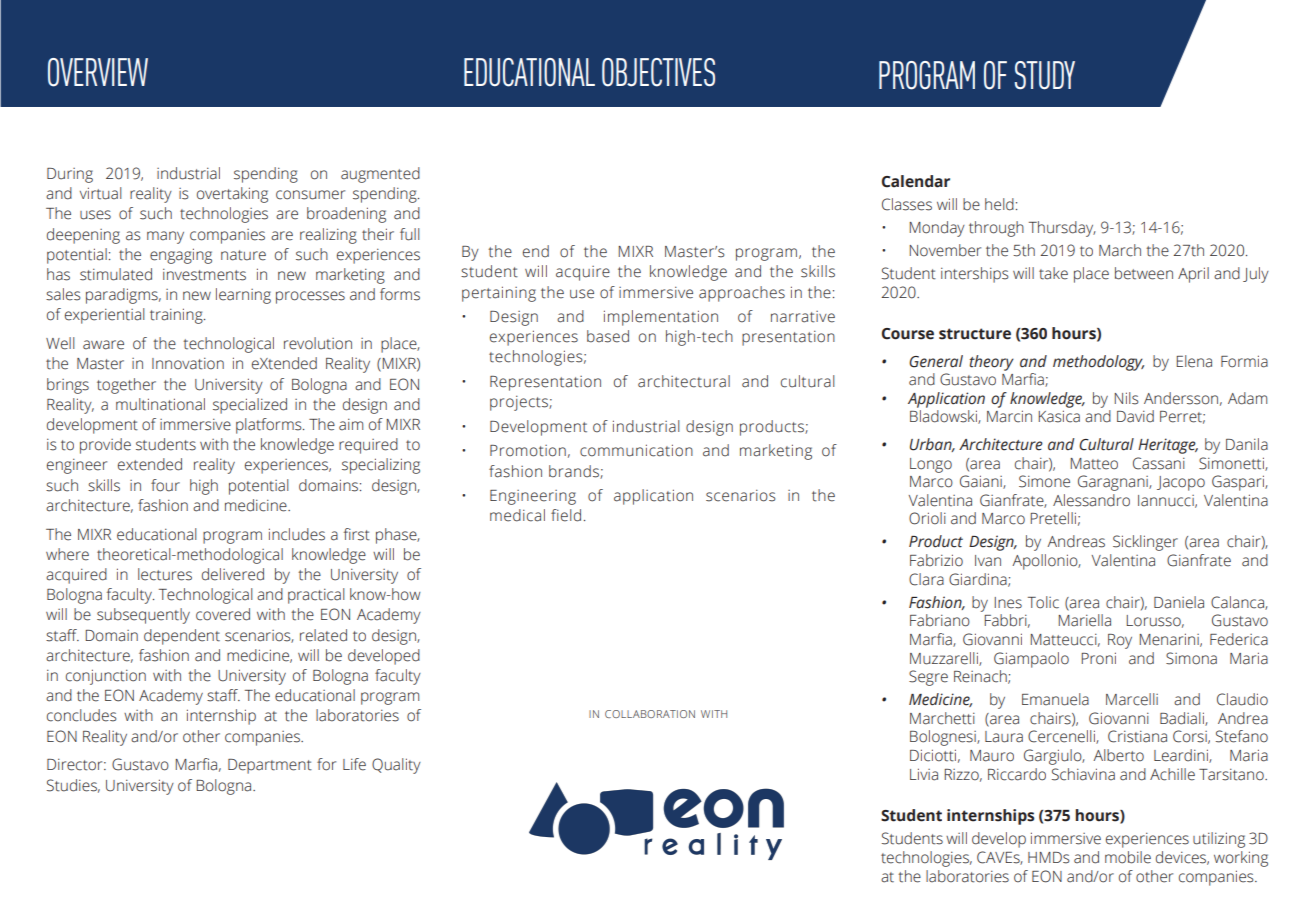  Describe the element at coordinates (658, 72) in the image. I see `OBJECTIVES` at that location.
